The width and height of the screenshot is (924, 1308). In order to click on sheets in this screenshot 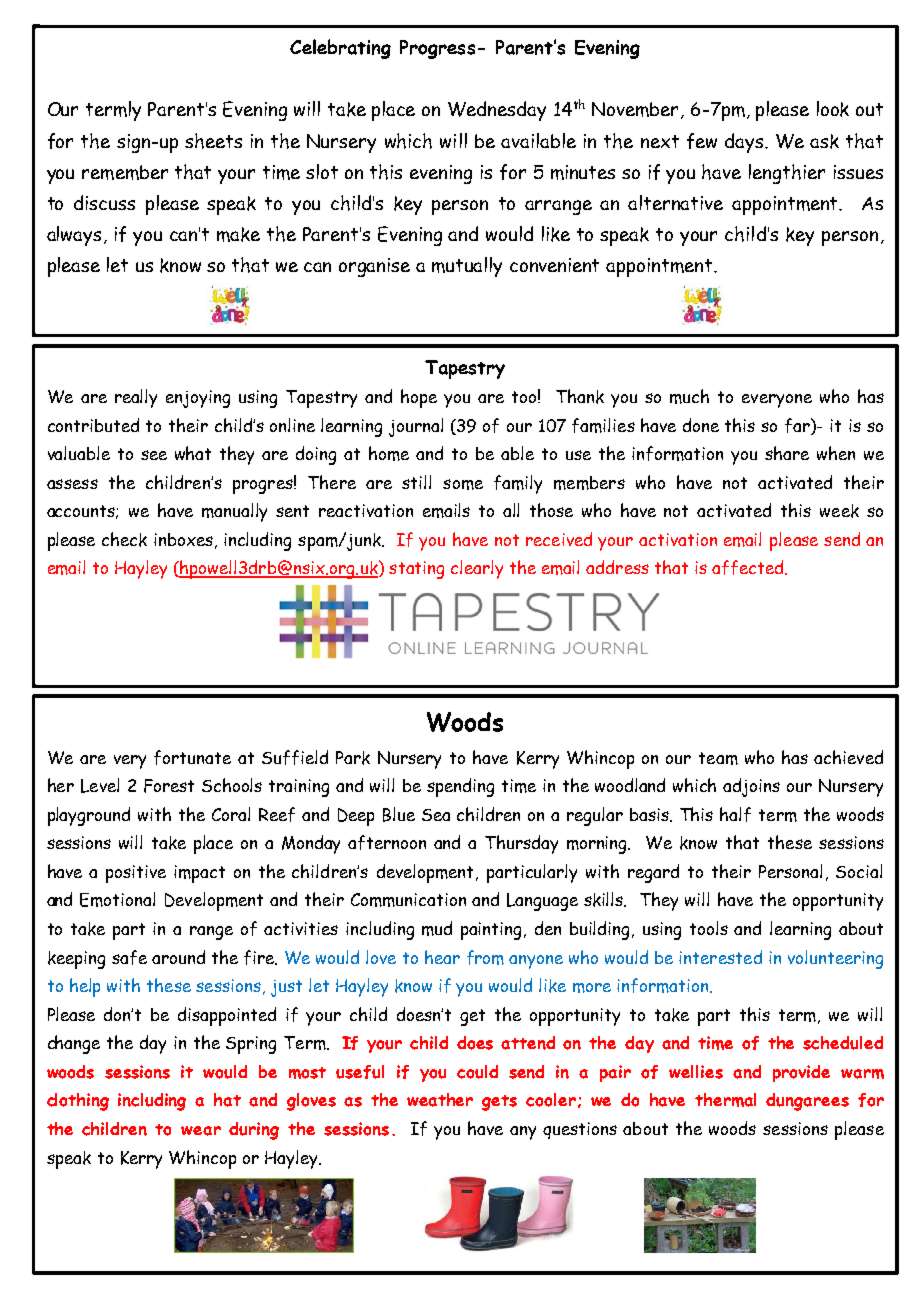, I will do `click(213, 141)`.
